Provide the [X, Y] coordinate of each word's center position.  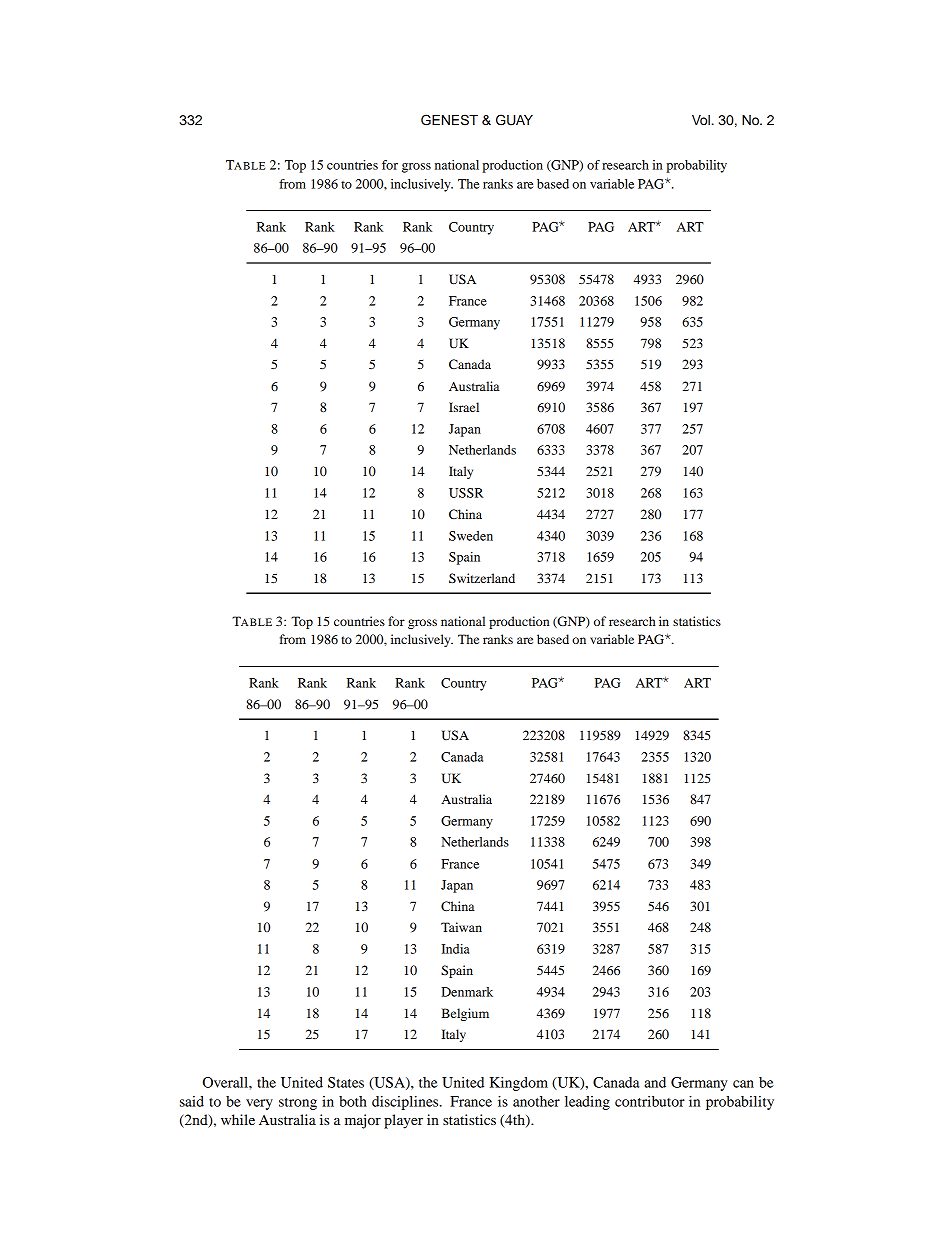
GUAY [514, 120]
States [346, 1082]
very [259, 1104]
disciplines [406, 1103]
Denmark [467, 992]
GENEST [449, 120]
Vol [701, 120]
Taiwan [461, 927]
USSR [466, 493]
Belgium [465, 1014]
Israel [464, 407]
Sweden [471, 536]
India [455, 949]
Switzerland [482, 578]
